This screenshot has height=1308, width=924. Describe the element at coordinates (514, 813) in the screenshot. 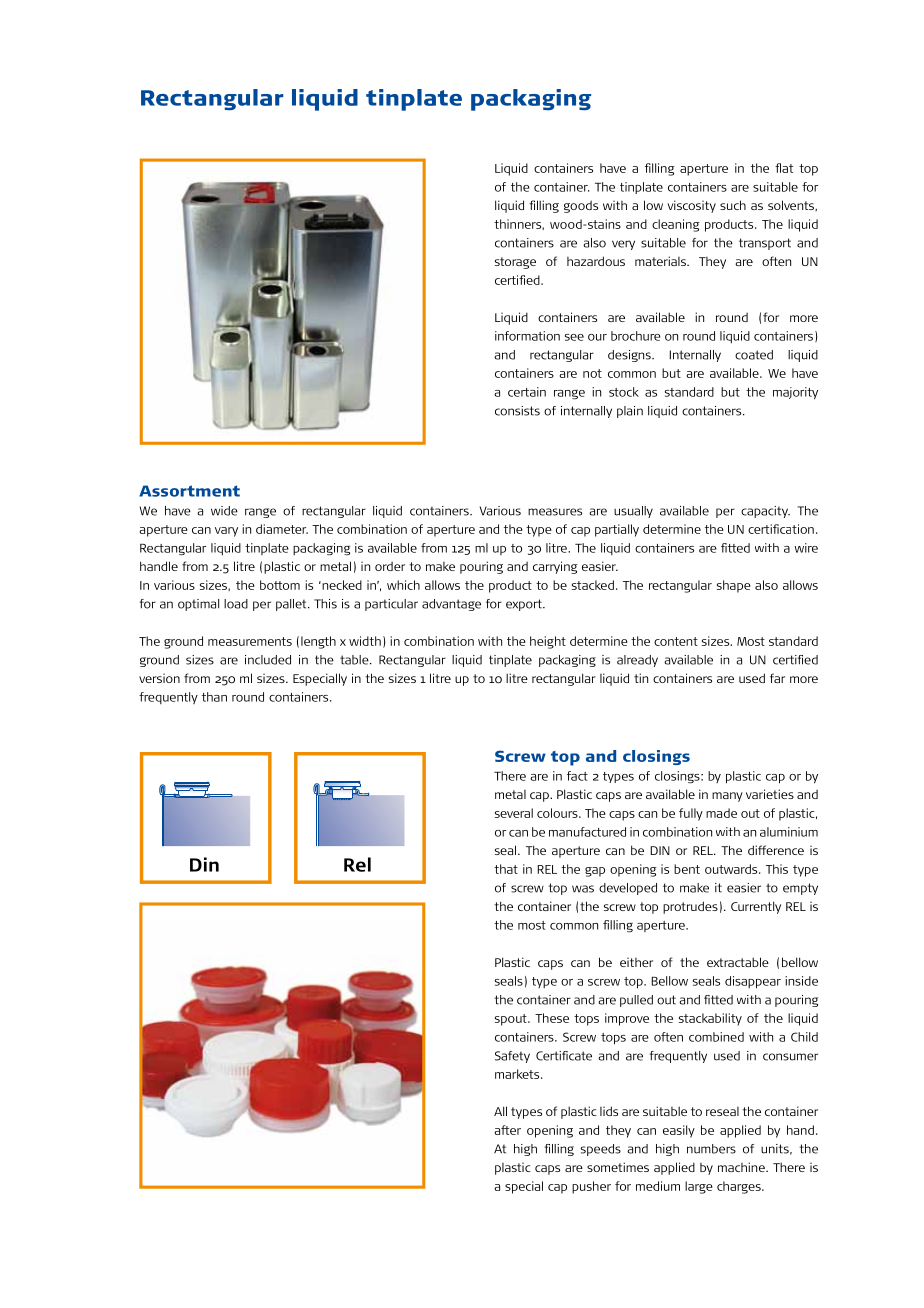

I see `several` at that location.
